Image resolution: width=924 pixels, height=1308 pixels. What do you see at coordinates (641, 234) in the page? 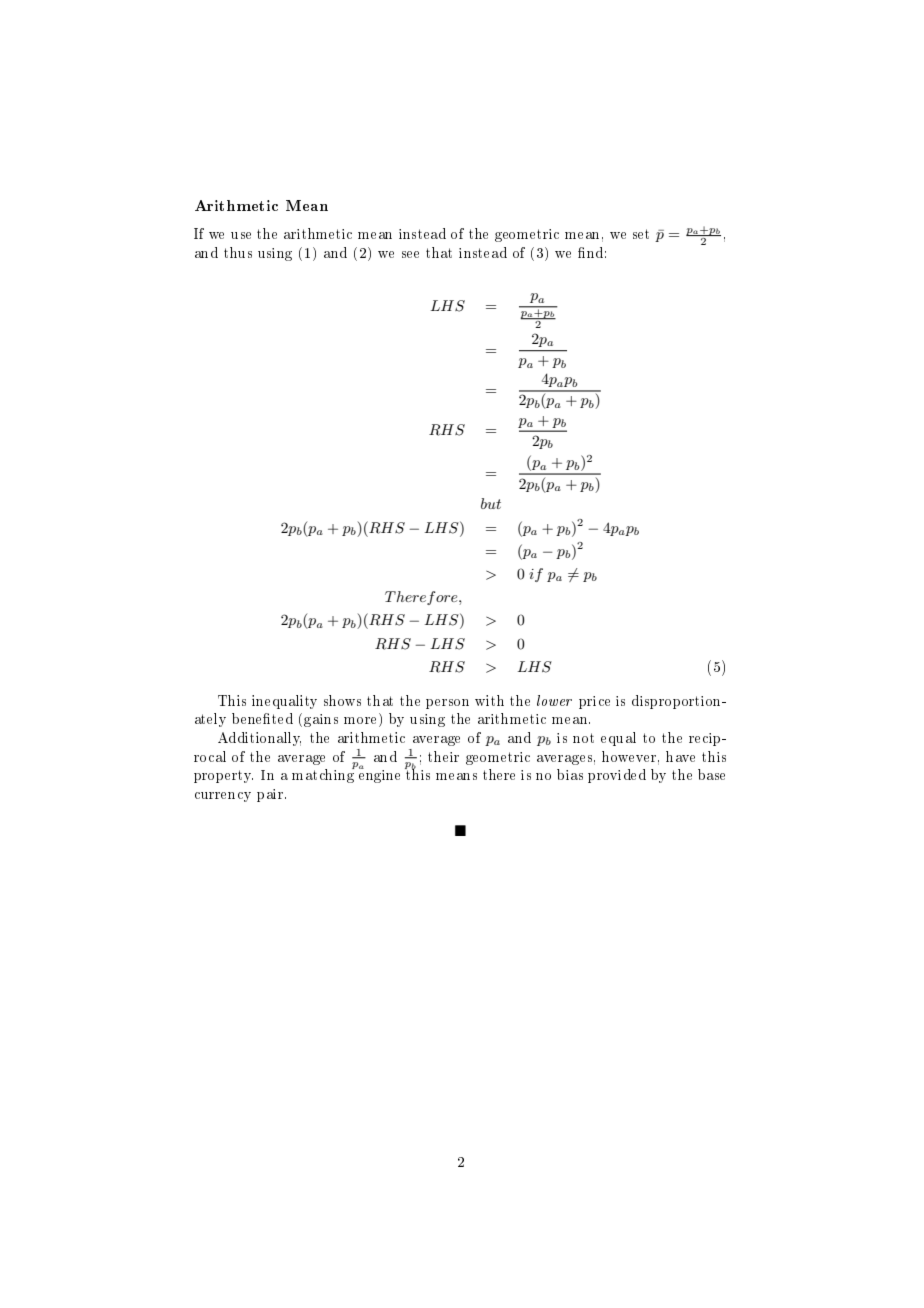
I see `set` at bounding box center [641, 234].
